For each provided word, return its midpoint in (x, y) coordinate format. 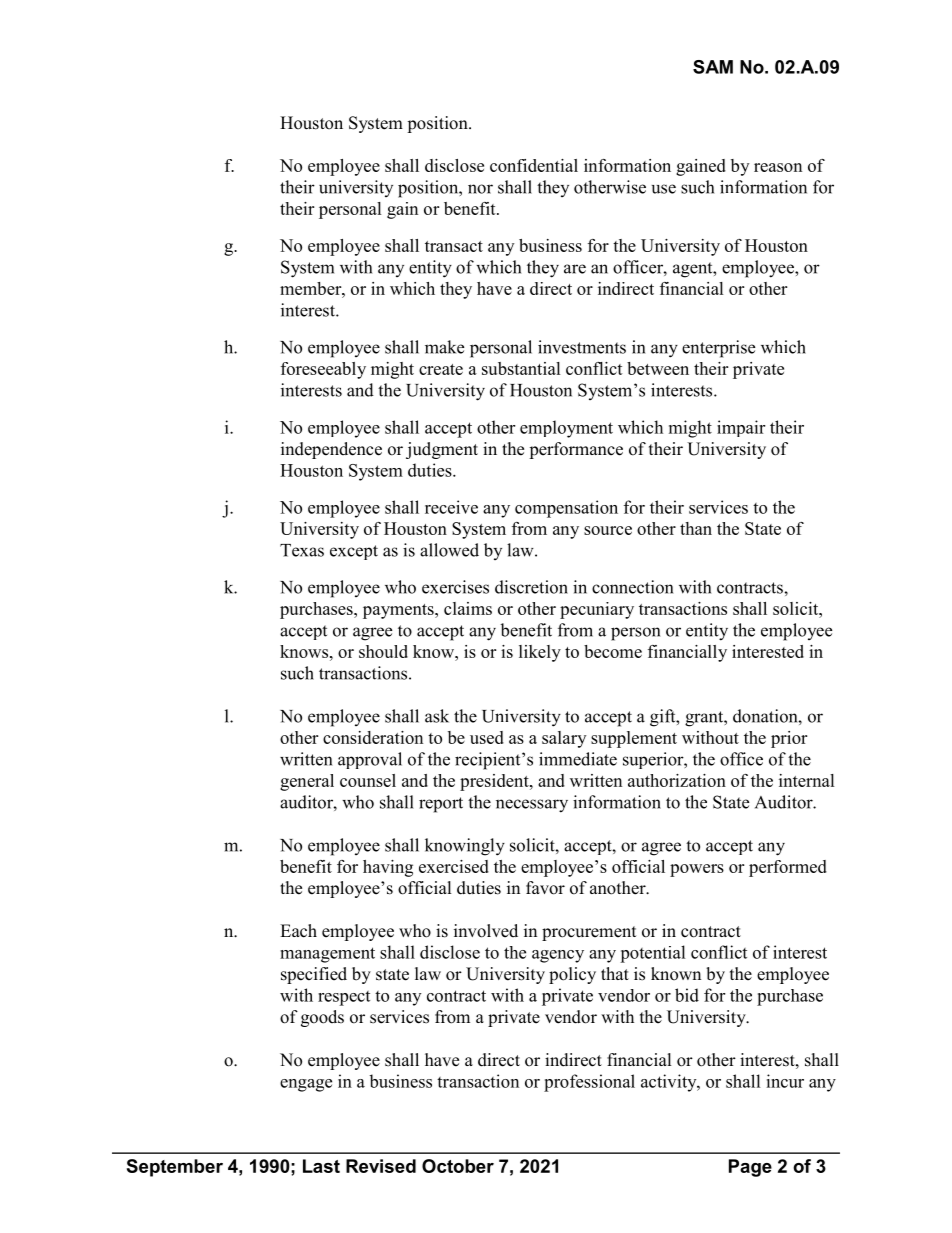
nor (480, 189)
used (487, 737)
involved (486, 931)
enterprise (718, 349)
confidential (534, 165)
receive (451, 507)
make (444, 347)
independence (331, 450)
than (696, 528)
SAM (713, 67)
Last (321, 1166)
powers (697, 870)
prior (789, 739)
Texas (302, 550)
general (307, 782)
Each (298, 931)
